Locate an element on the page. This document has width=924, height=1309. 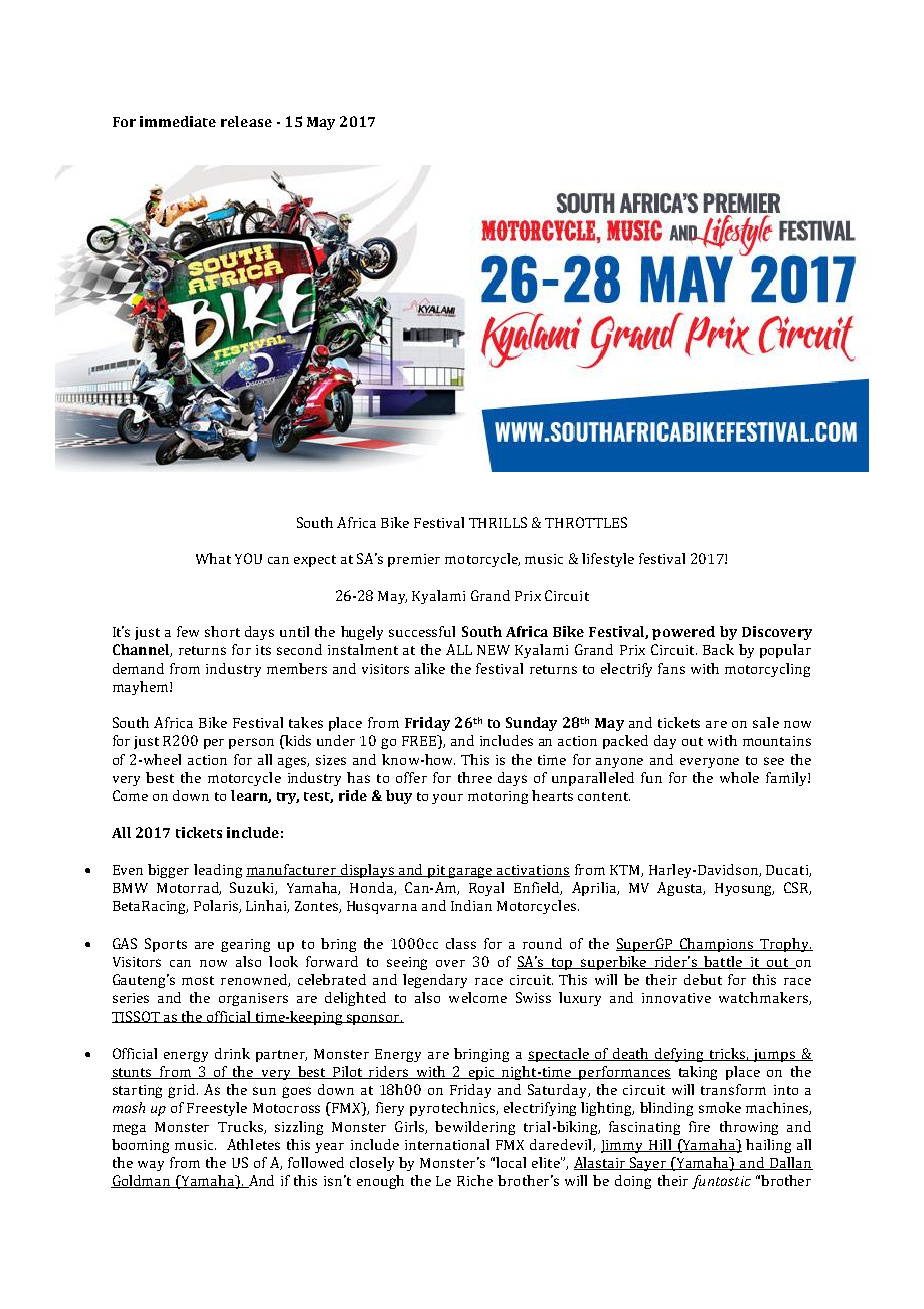
leading is located at coordinates (218, 871).
